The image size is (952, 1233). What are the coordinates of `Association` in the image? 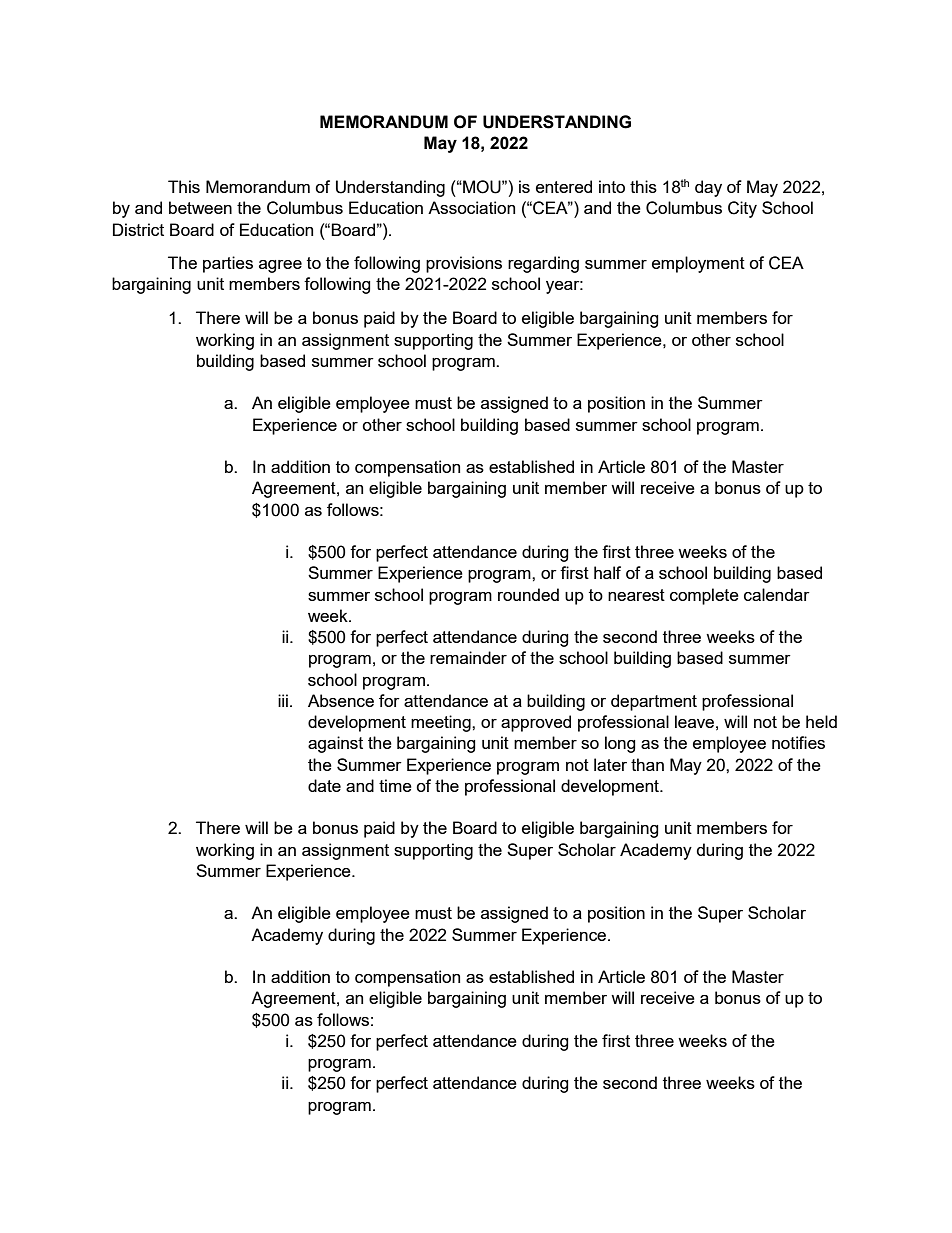 It's located at (471, 207).
